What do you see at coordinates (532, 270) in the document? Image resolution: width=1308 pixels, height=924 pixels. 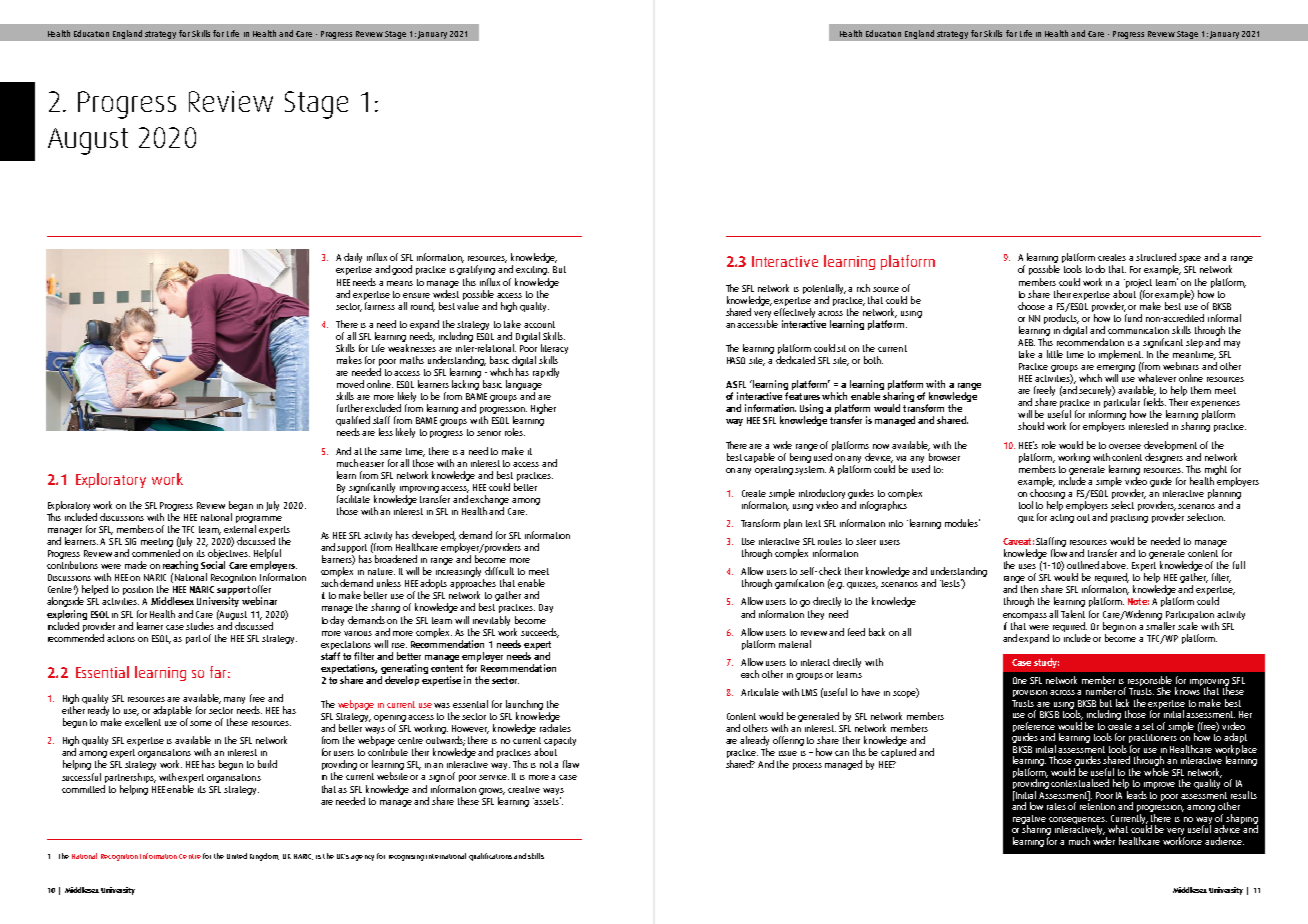 I see `exciting` at bounding box center [532, 270].
